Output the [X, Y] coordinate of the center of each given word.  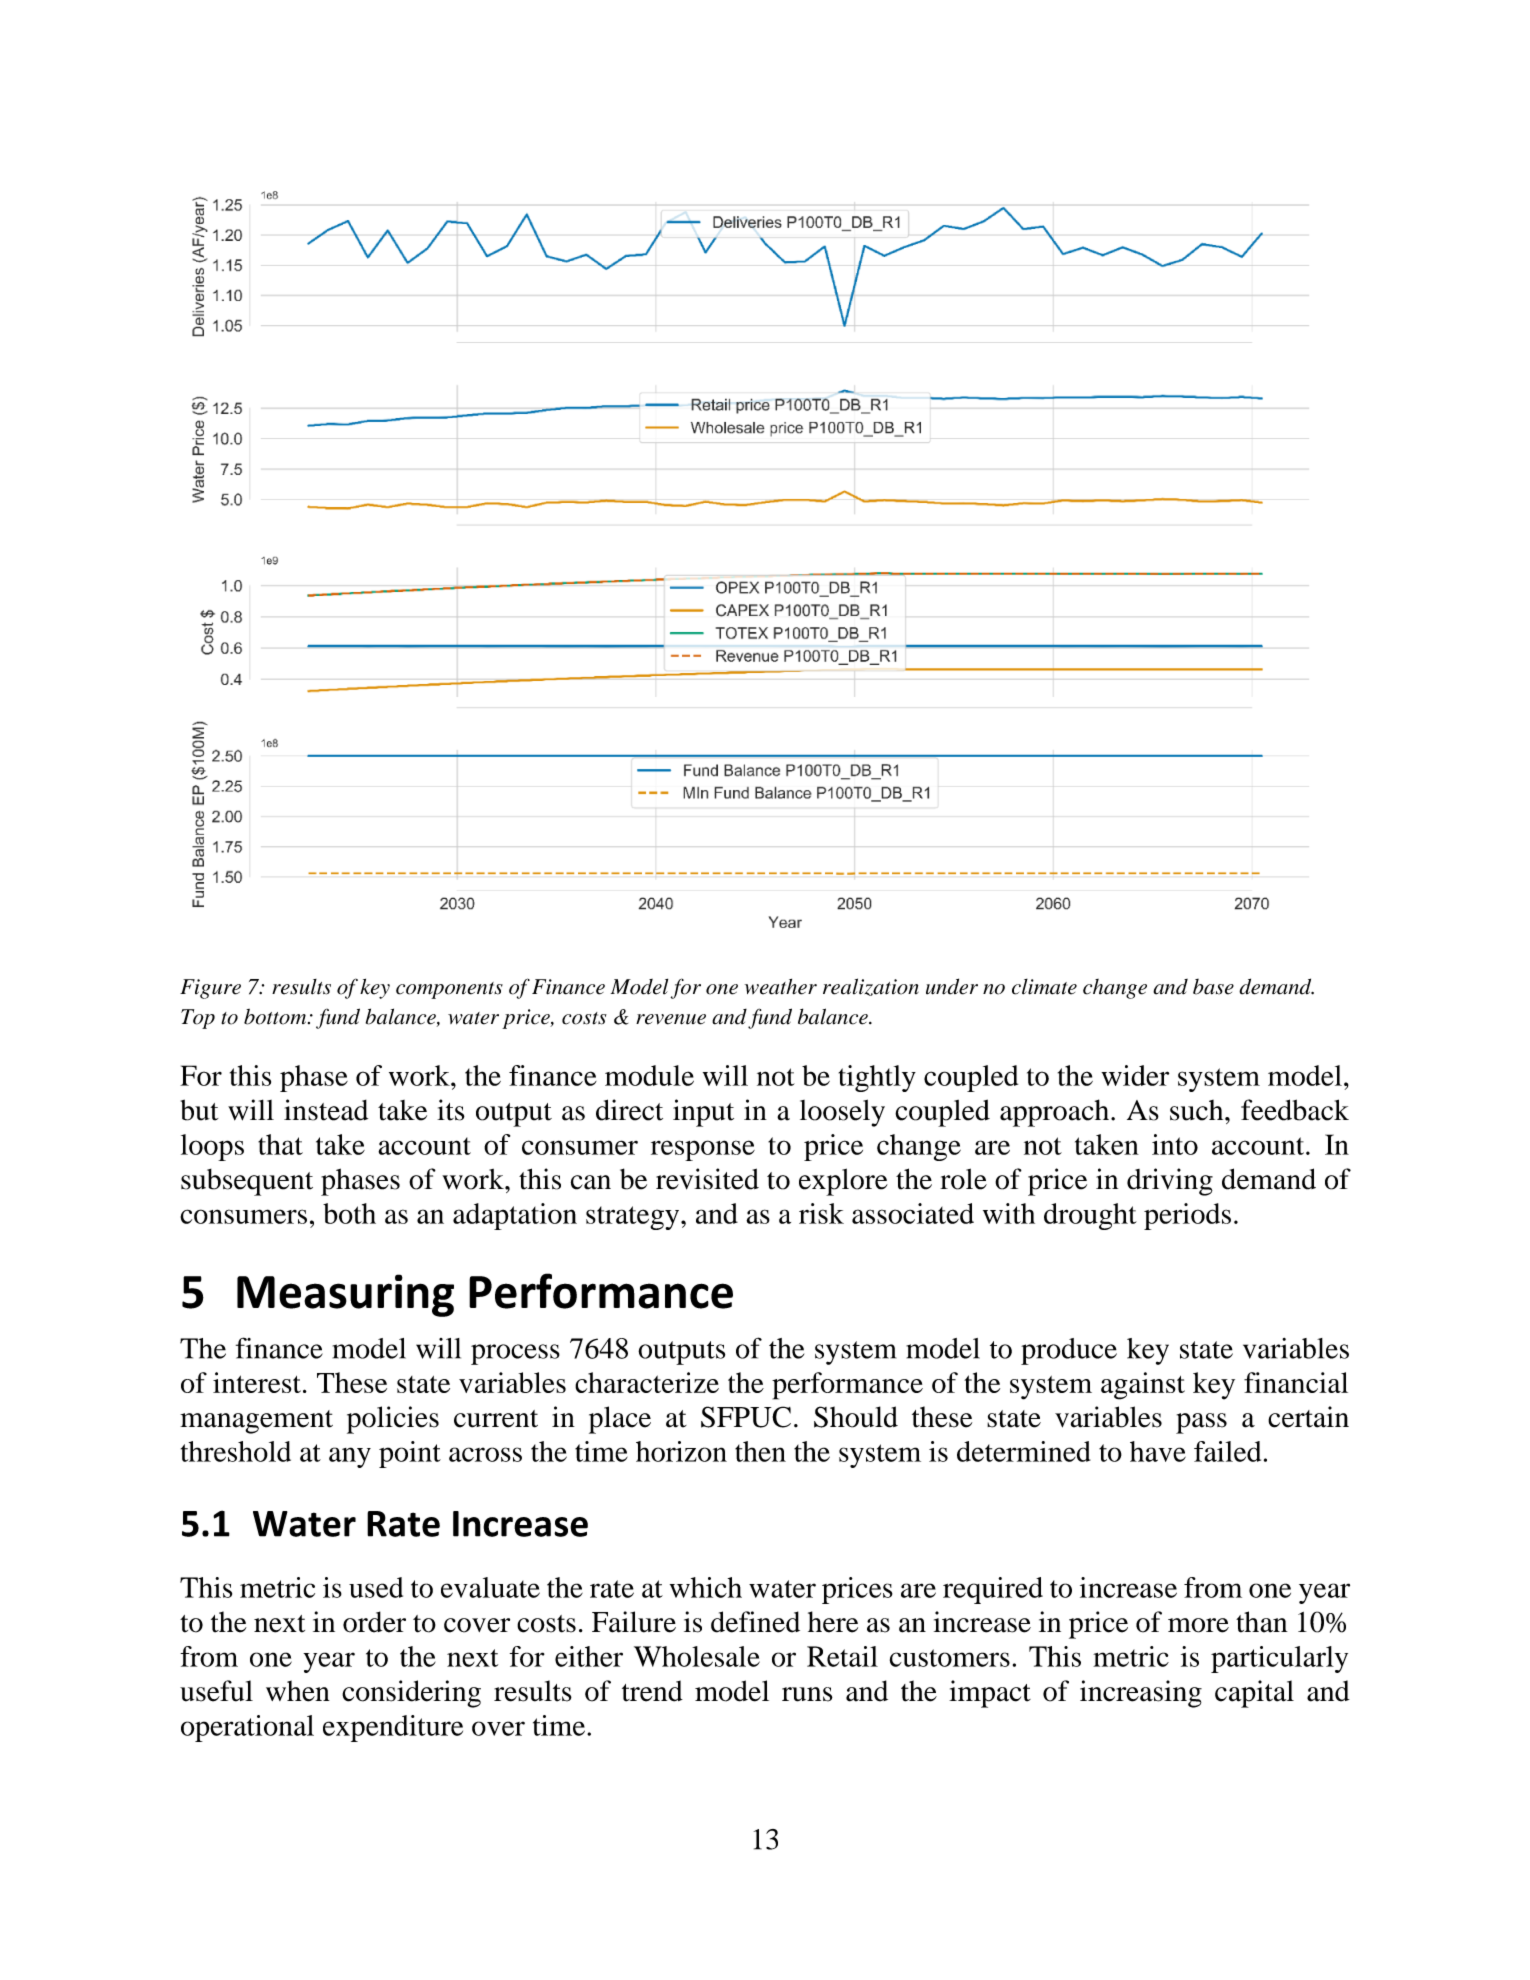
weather [781, 987]
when [298, 1691]
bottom [276, 1017]
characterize [647, 1382]
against [1143, 1386]
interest [257, 1382]
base [1213, 987]
